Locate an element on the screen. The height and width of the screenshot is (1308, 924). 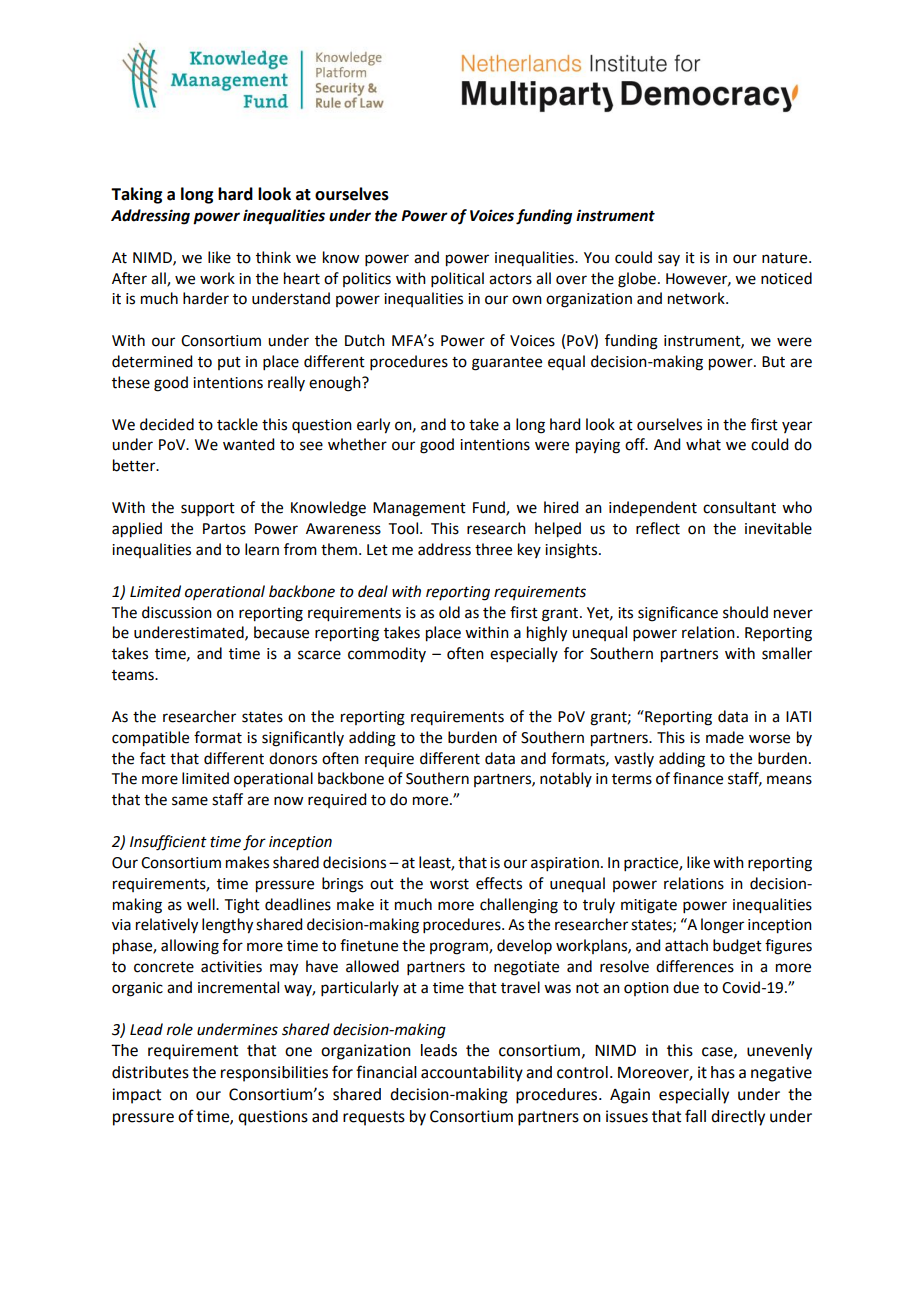
finance is located at coordinates (698, 778).
